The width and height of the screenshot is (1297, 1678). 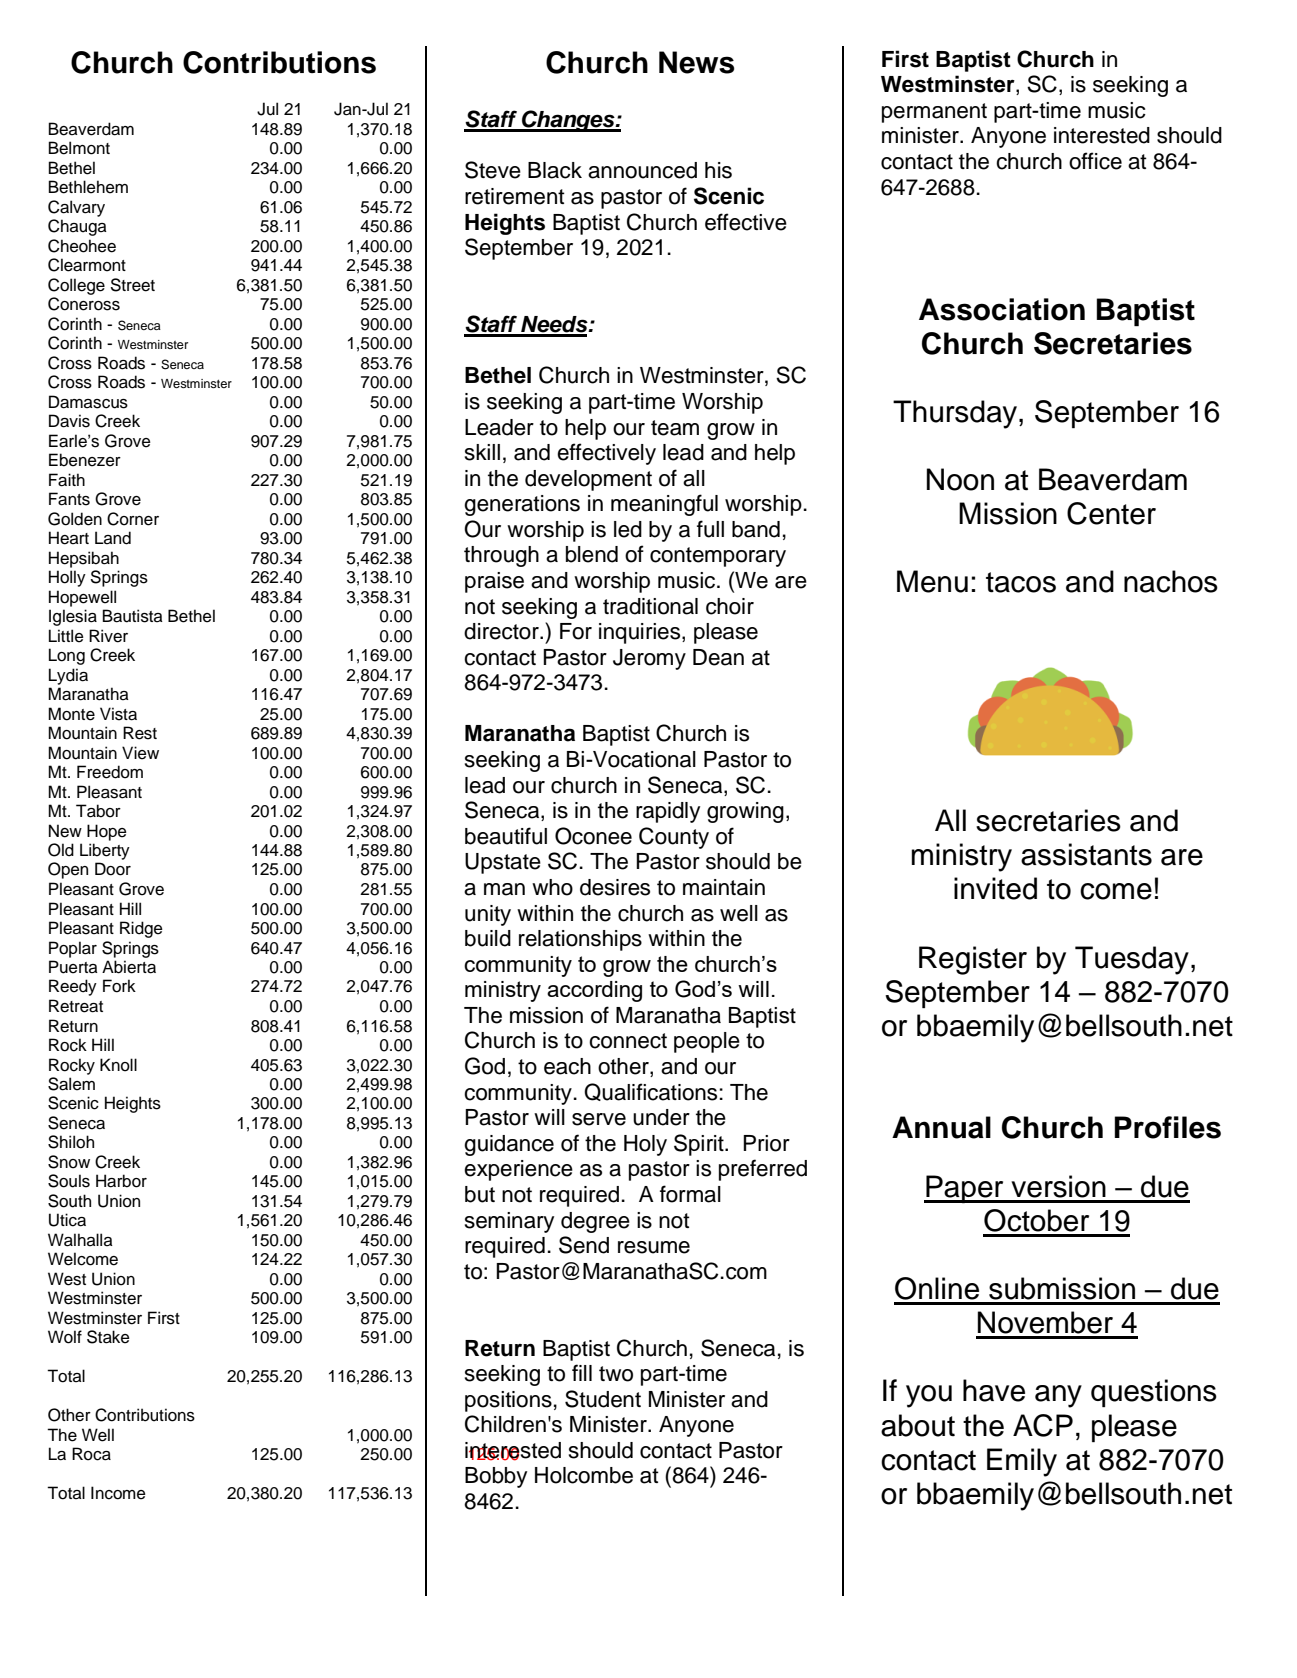 I want to click on ACP, so click(x=1043, y=1425).
